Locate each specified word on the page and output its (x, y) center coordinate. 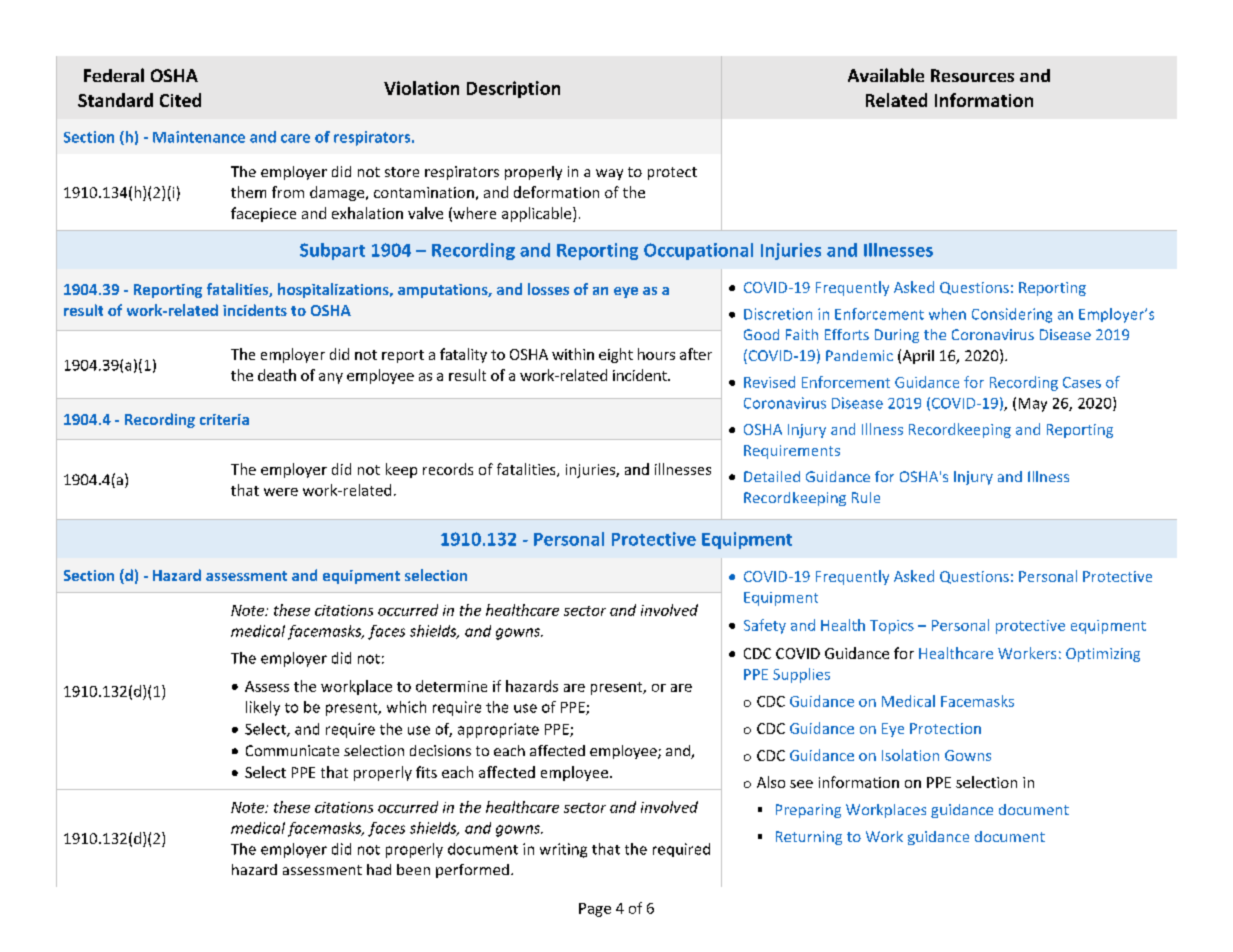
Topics (892, 627)
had (379, 869)
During (897, 336)
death (277, 375)
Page (595, 910)
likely (263, 708)
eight (616, 355)
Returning (809, 838)
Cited (180, 100)
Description (513, 89)
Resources (972, 75)
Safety (765, 626)
